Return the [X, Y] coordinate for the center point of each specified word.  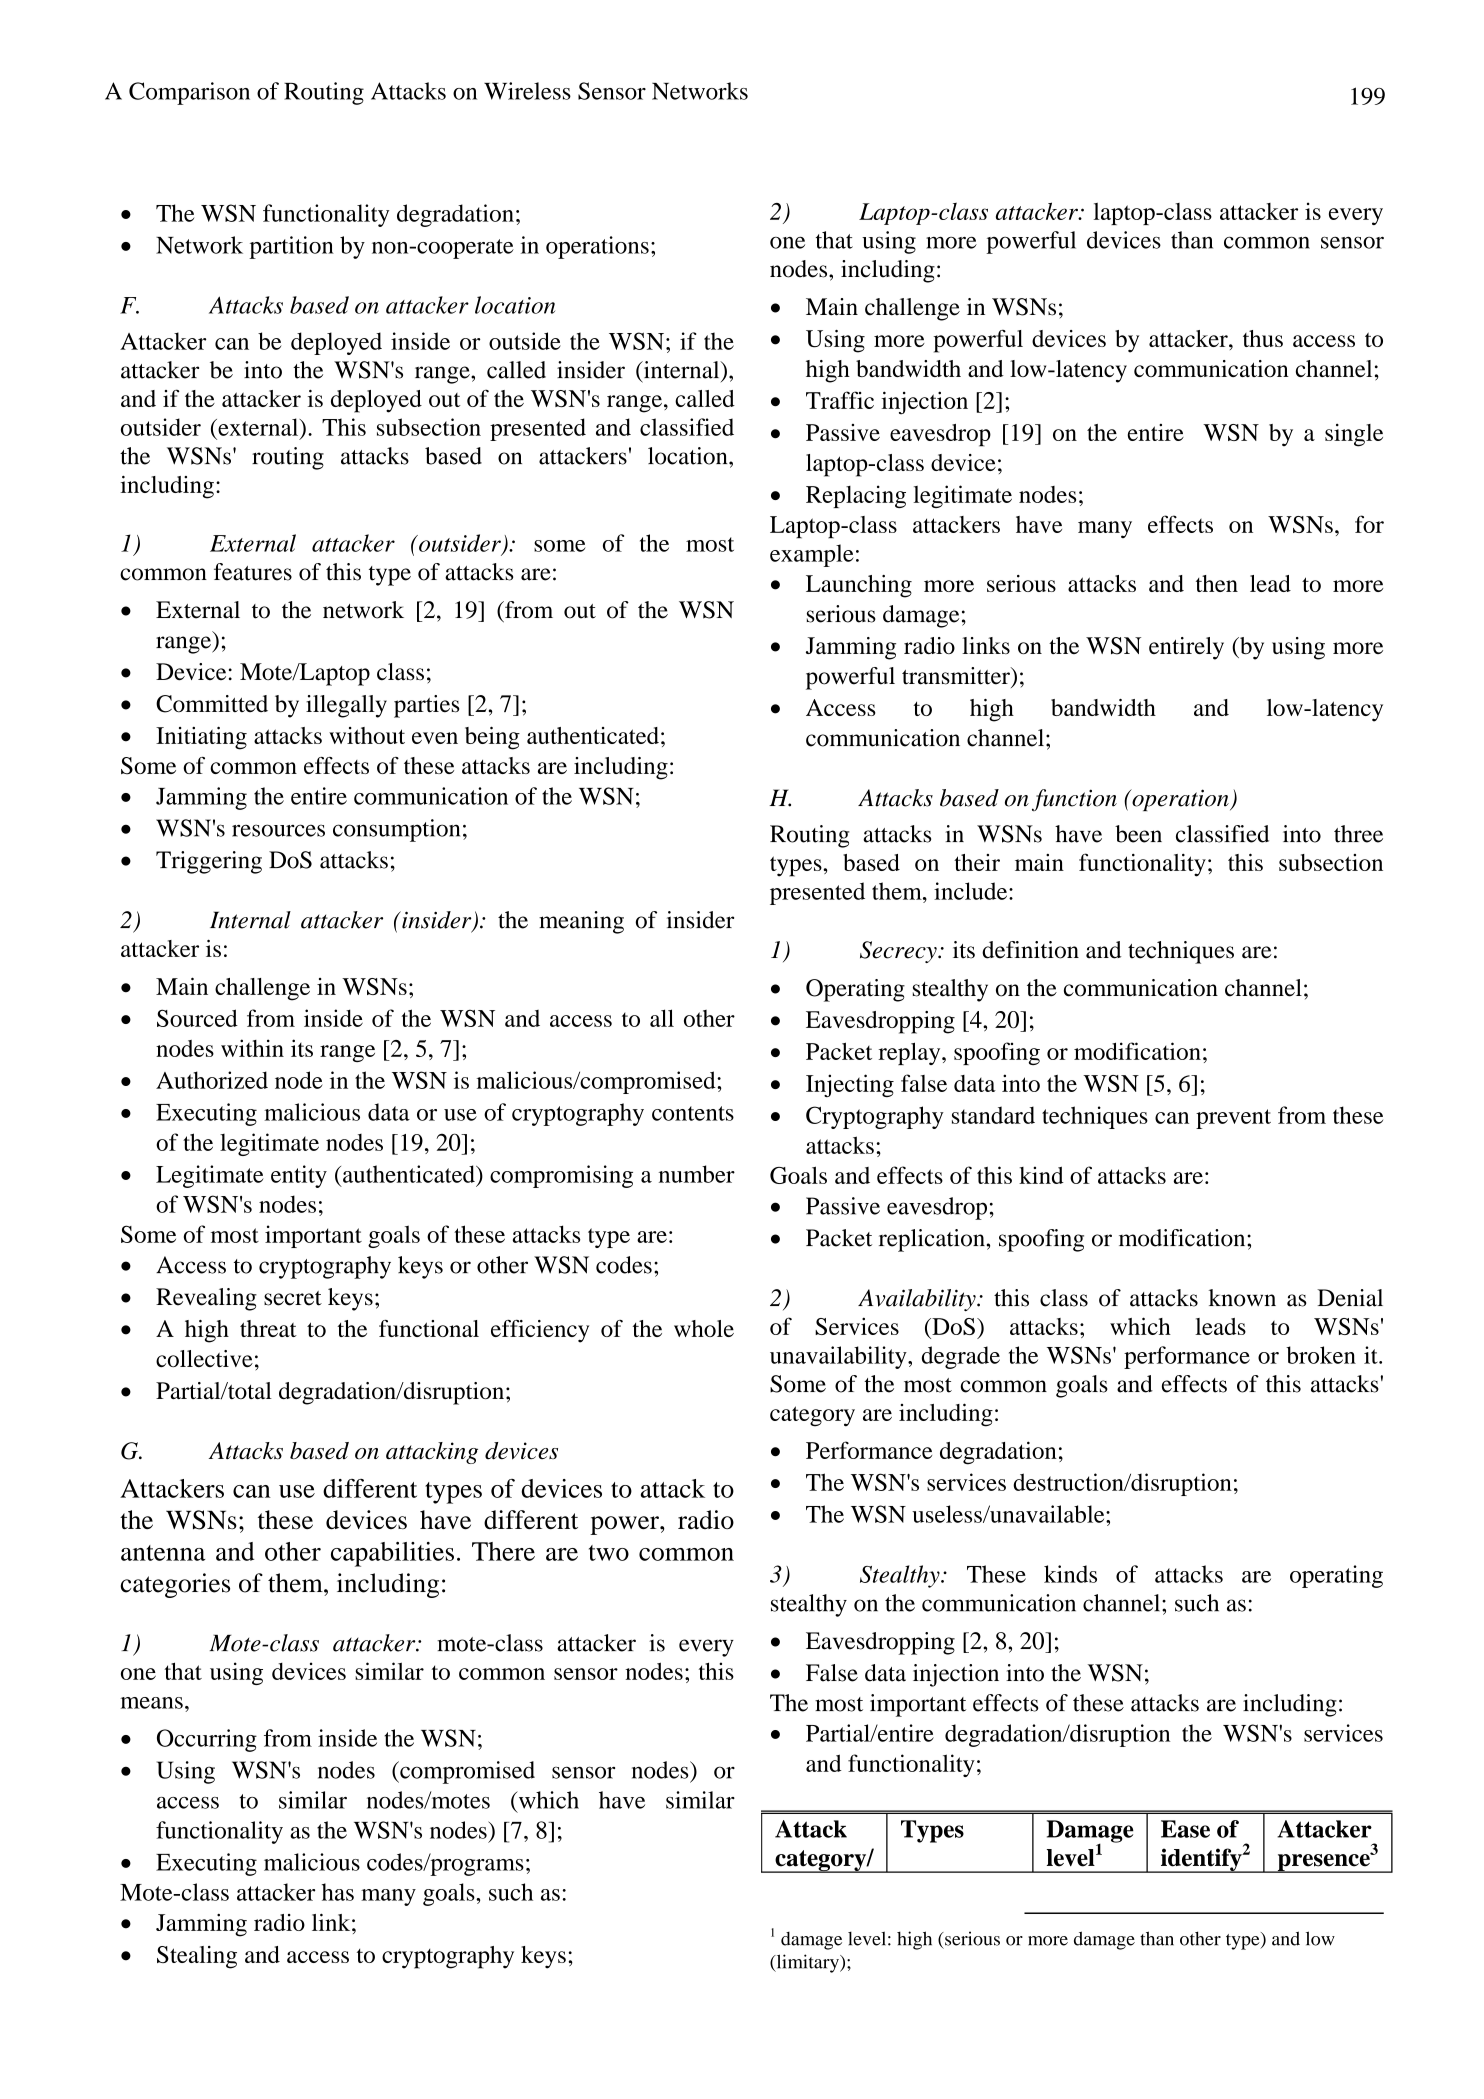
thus [1263, 338]
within [252, 1048]
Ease [1185, 1829]
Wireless [527, 91]
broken [1321, 1355]
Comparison [189, 93]
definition [1030, 950]
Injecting [850, 1085]
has [338, 1892]
